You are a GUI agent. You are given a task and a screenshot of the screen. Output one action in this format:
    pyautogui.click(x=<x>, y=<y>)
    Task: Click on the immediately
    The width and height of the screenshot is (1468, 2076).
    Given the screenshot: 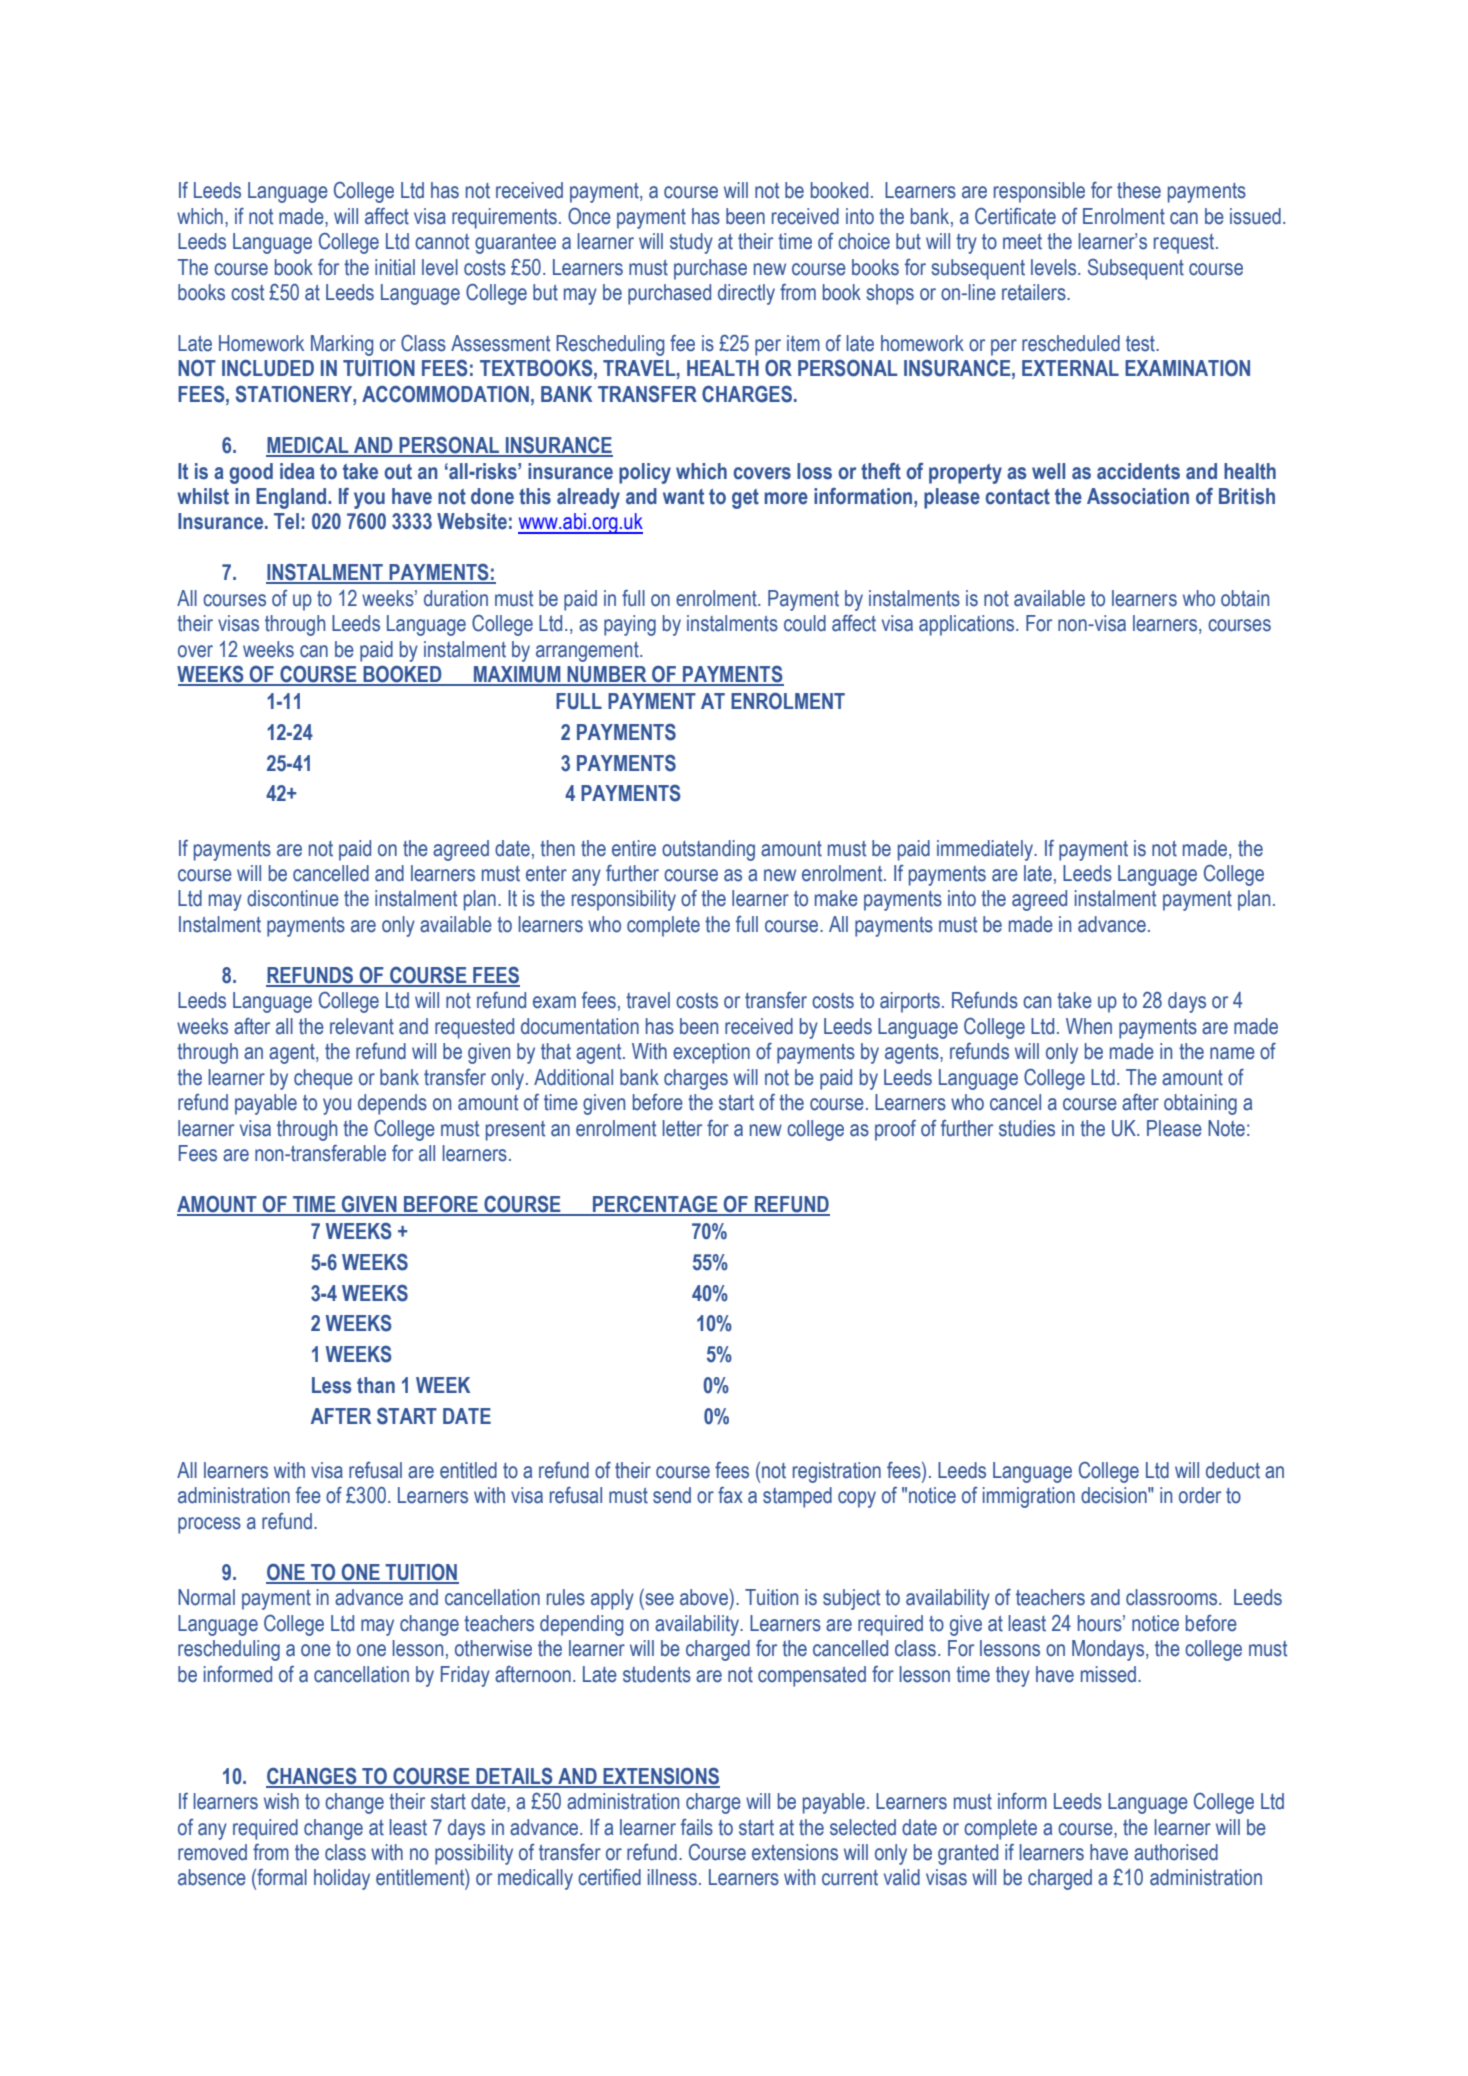 What is the action you would take?
    pyautogui.click(x=986, y=850)
